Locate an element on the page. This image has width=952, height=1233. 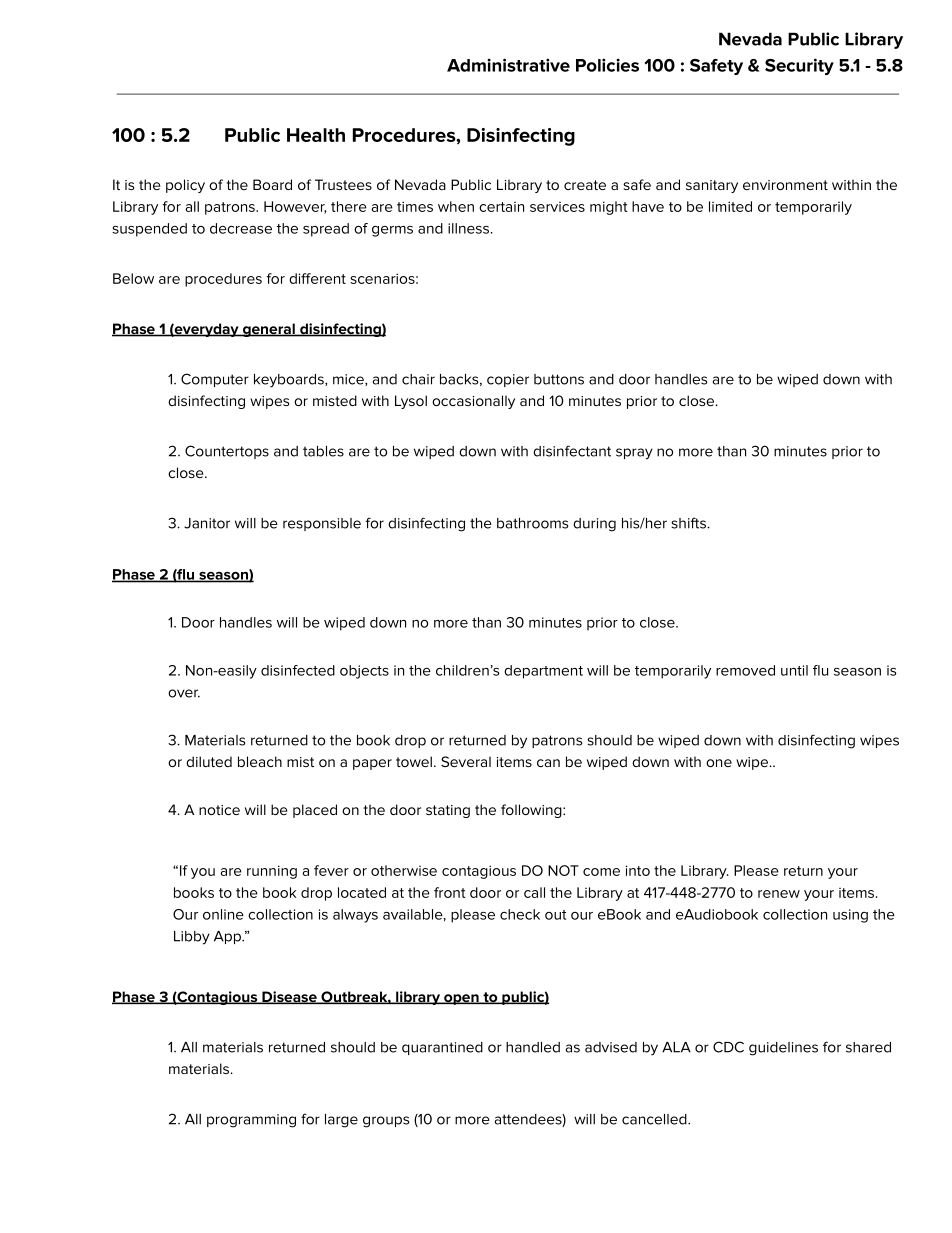
guidelines is located at coordinates (783, 1049).
